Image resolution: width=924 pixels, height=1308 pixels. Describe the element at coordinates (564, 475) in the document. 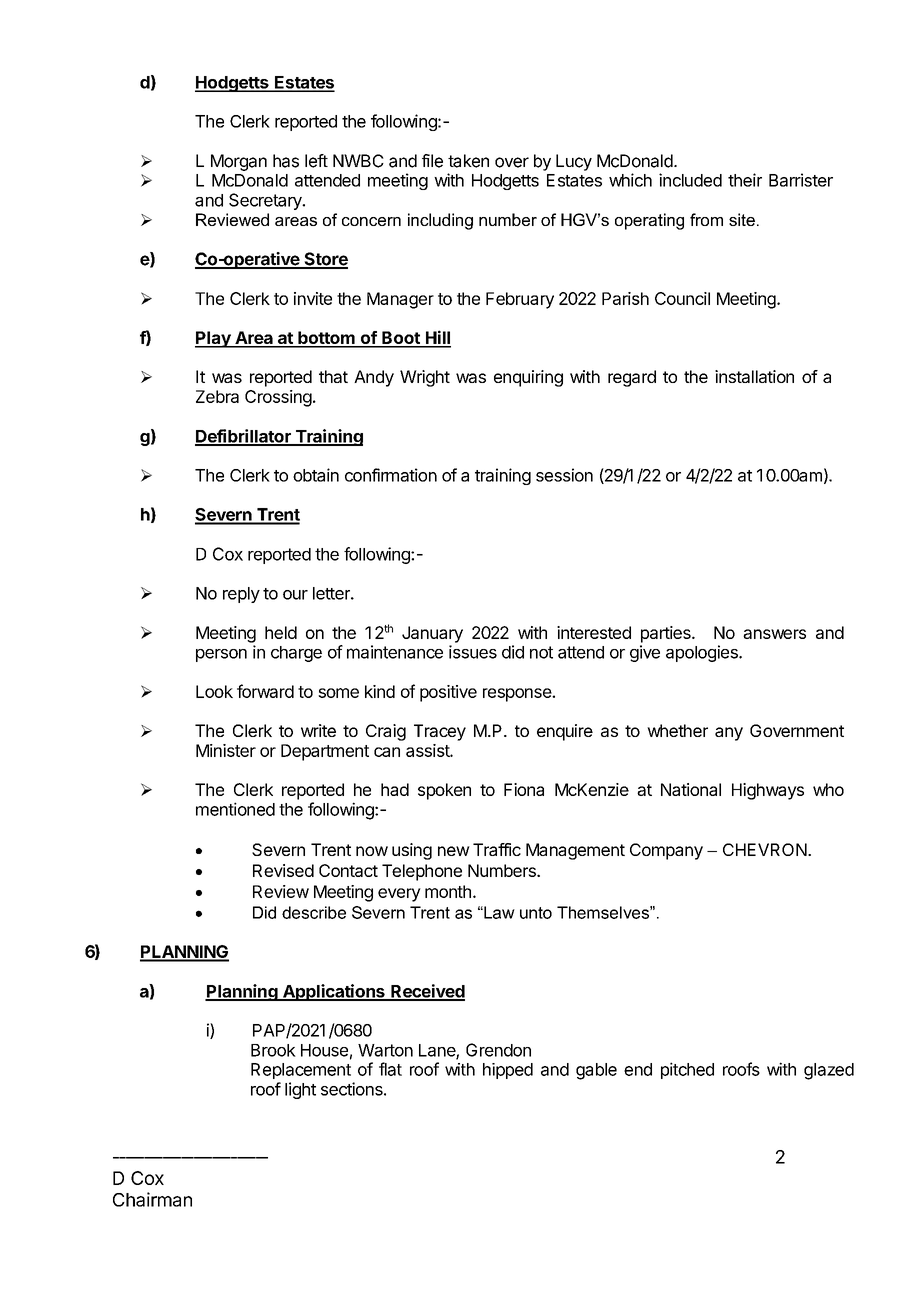

I see `session` at that location.
